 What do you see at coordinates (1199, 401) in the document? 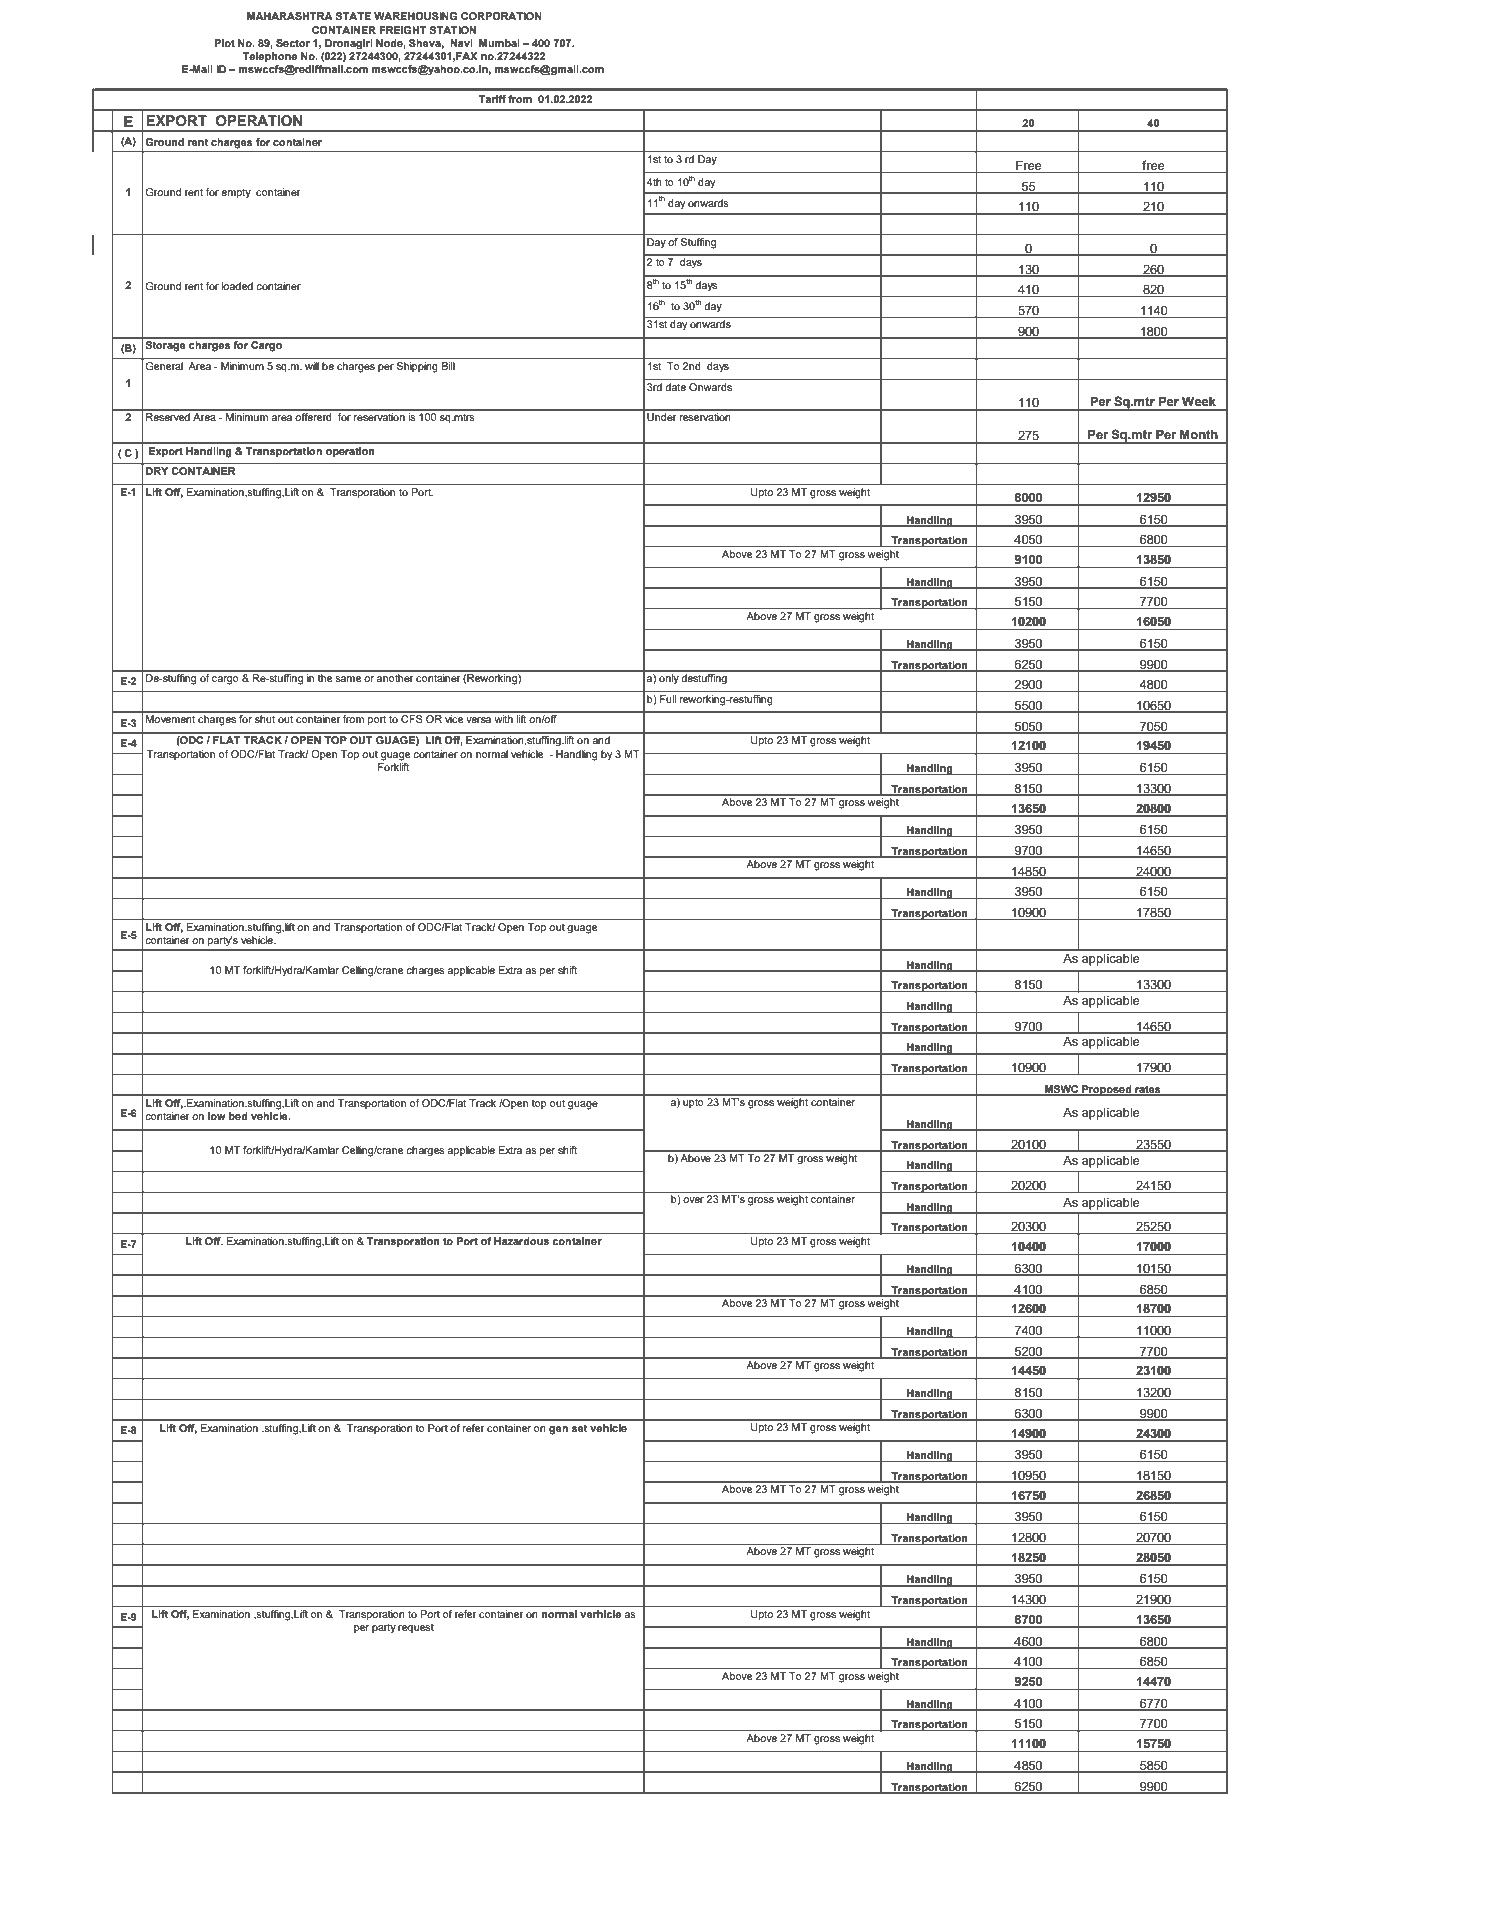
I see `Week` at bounding box center [1199, 401].
